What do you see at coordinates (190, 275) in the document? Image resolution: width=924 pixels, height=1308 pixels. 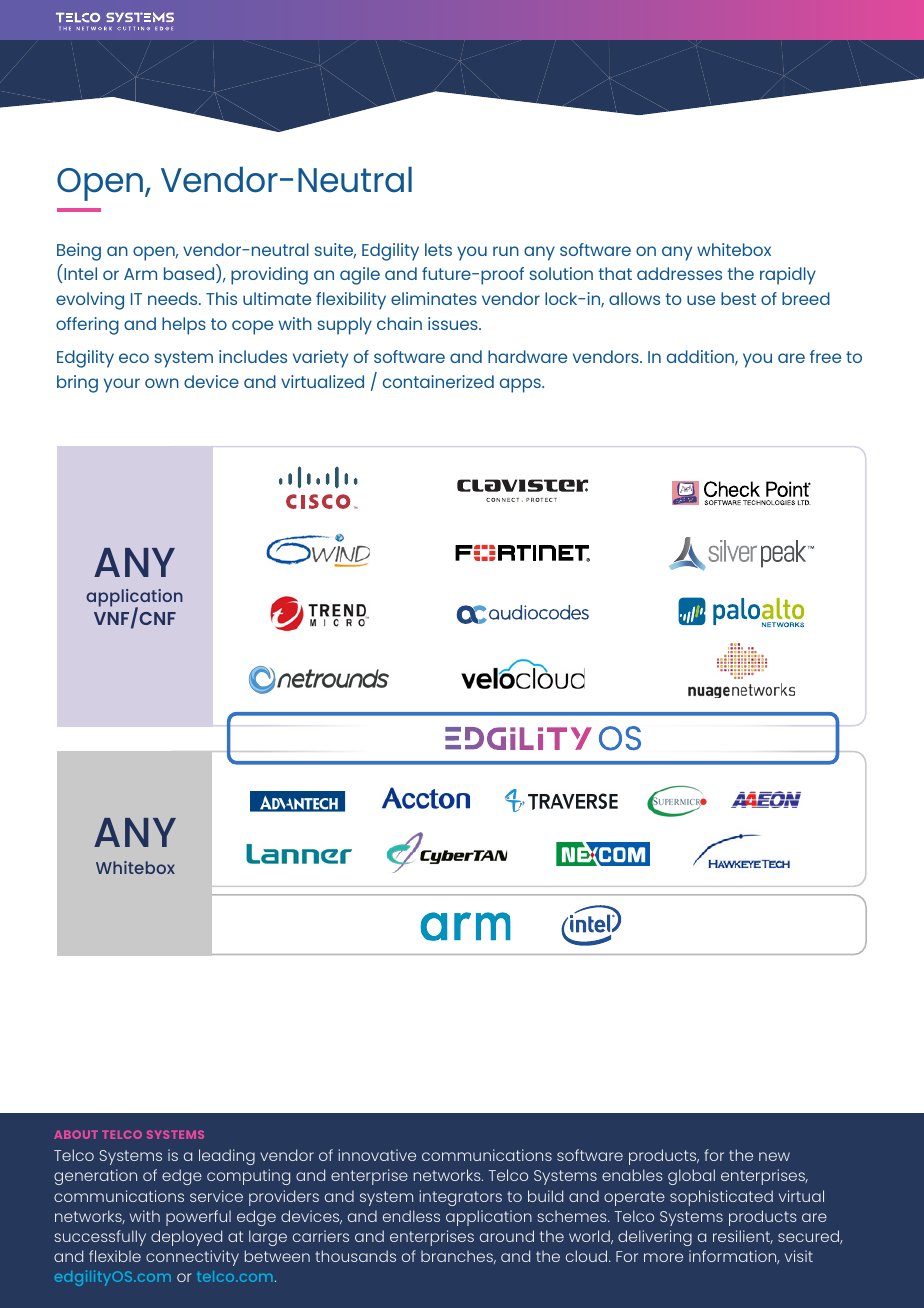 I see `based` at bounding box center [190, 275].
